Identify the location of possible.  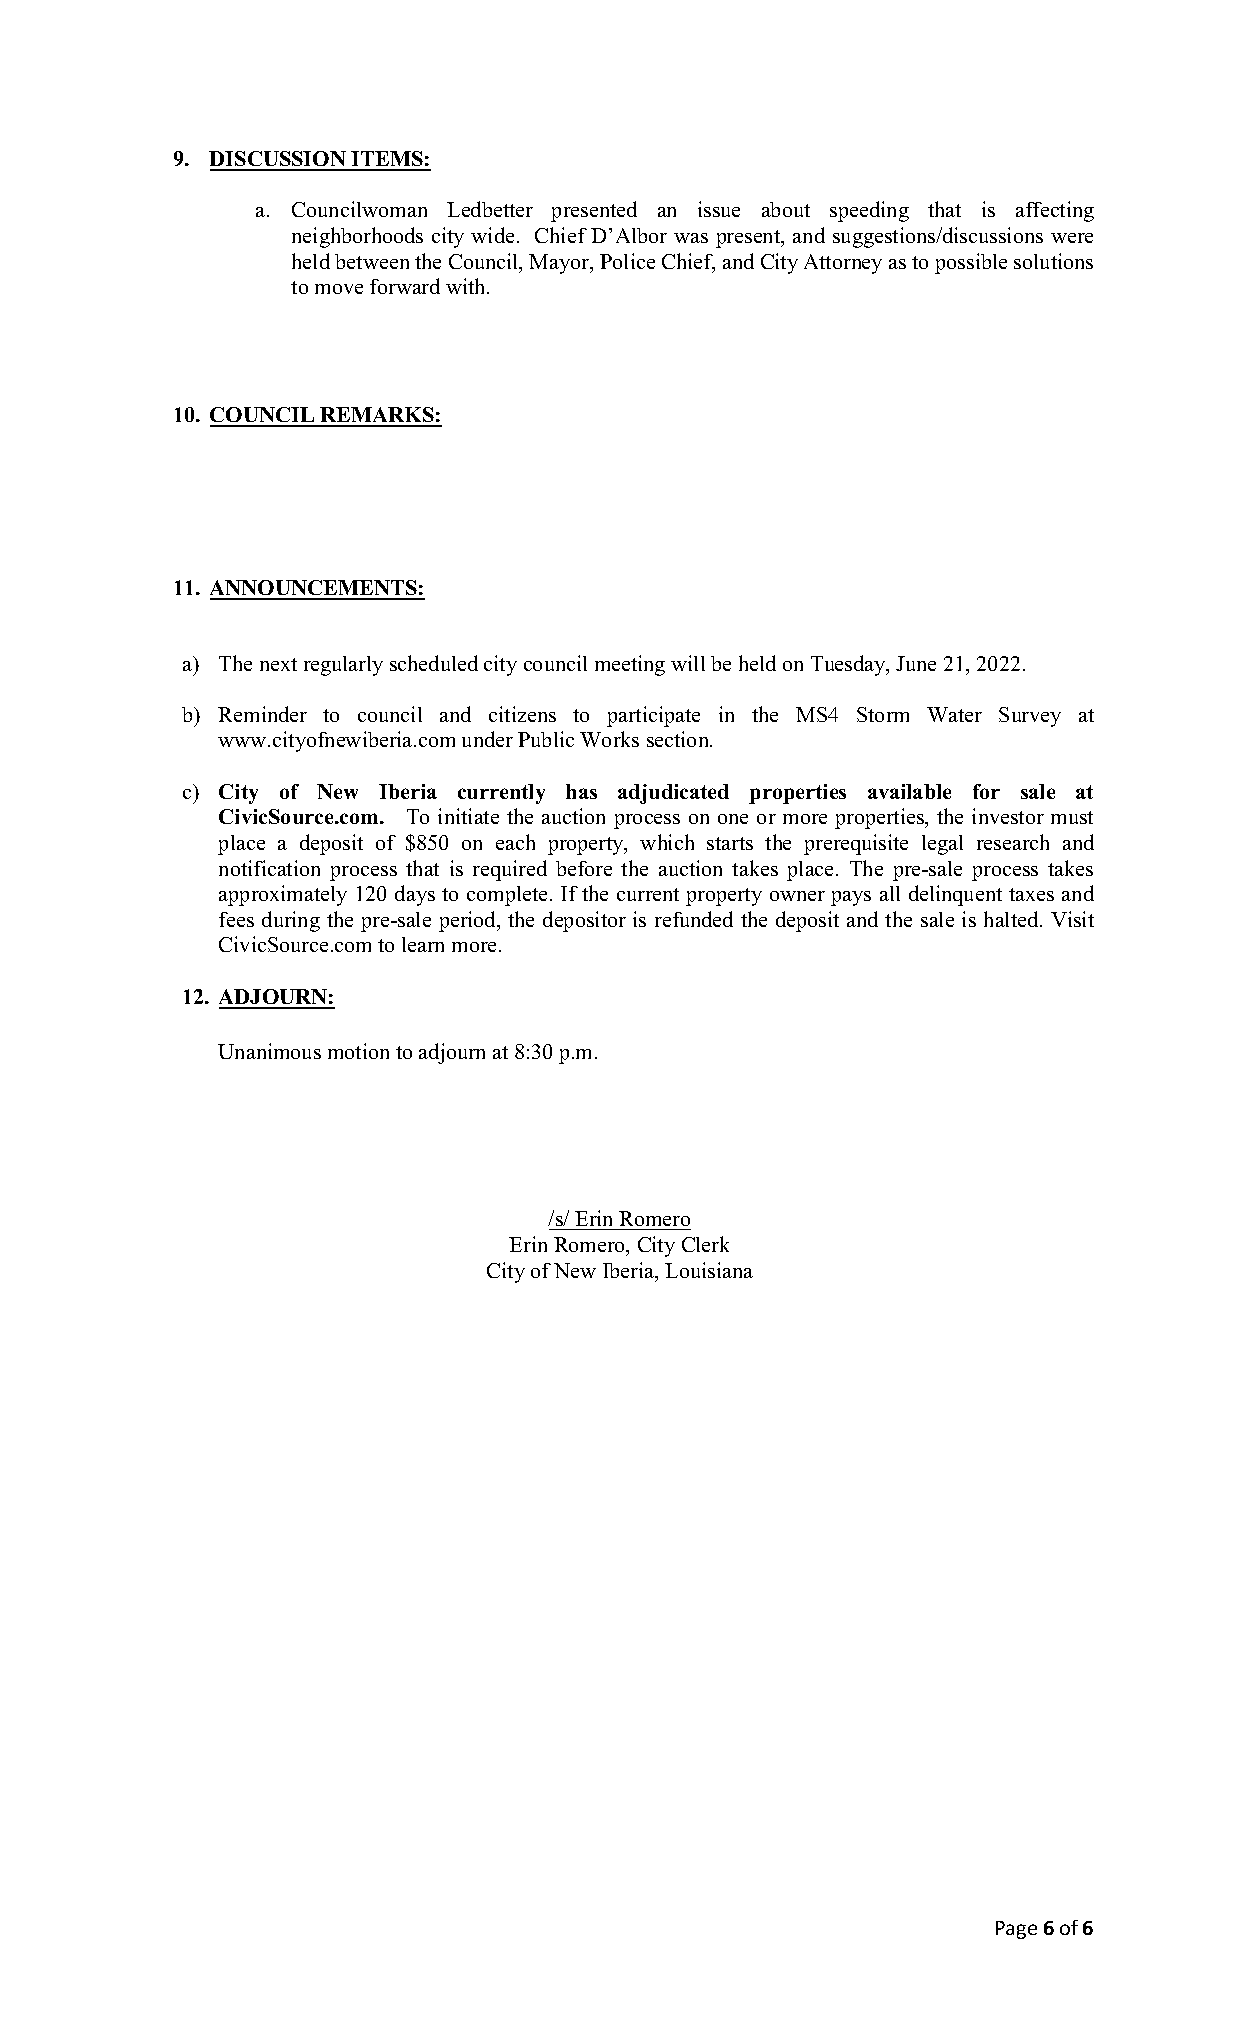
(971, 263).
